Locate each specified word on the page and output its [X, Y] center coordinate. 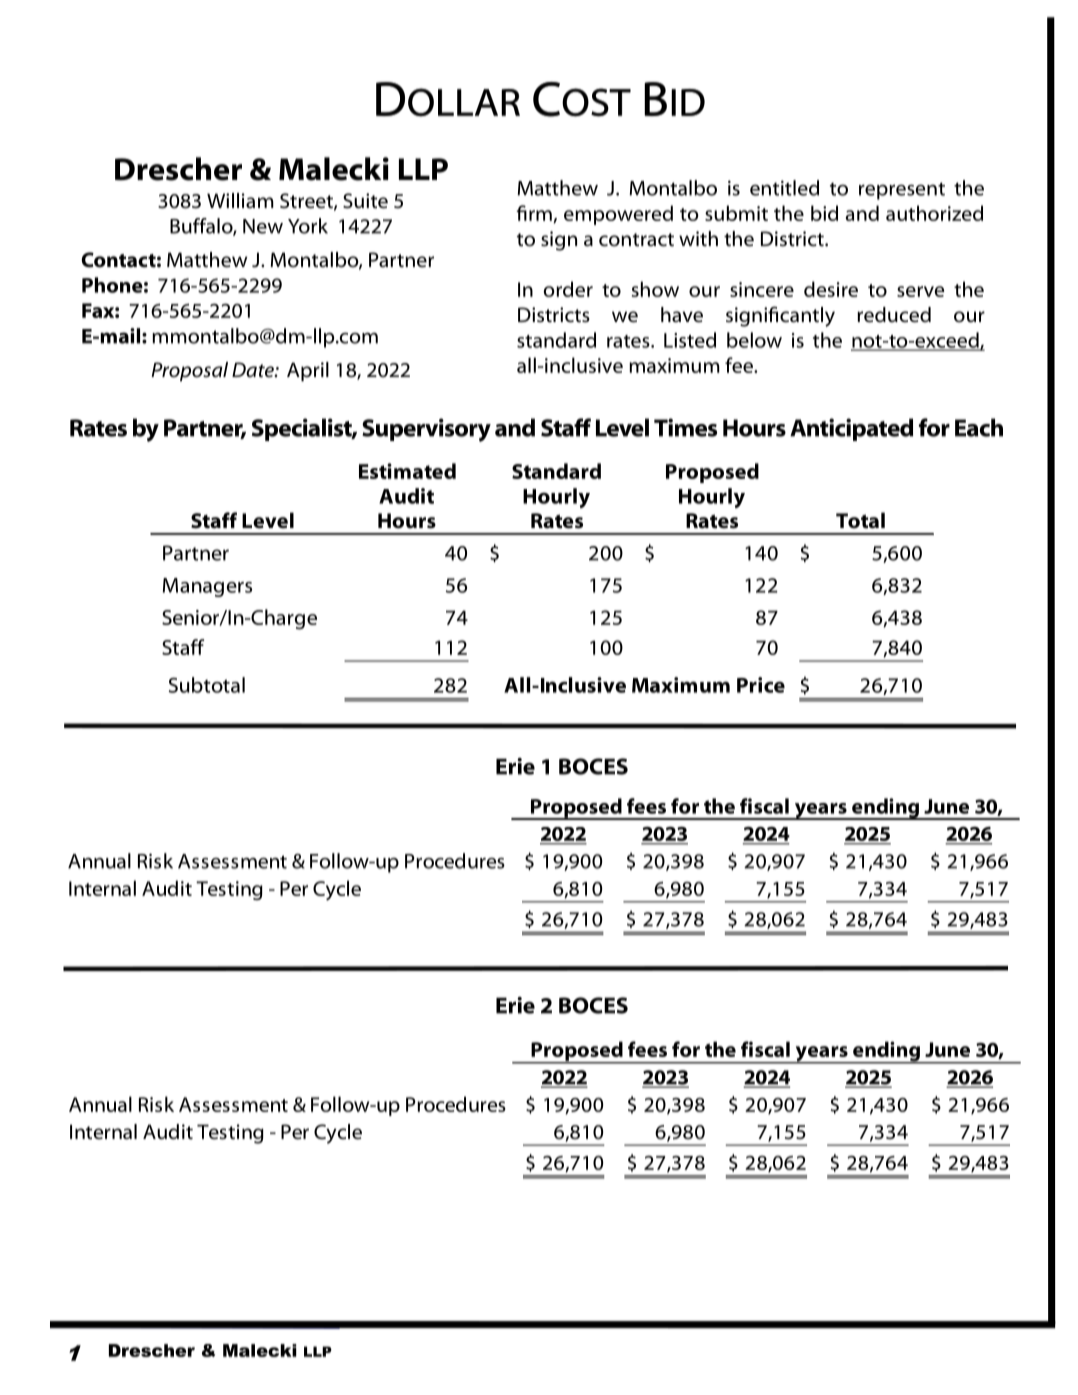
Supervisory [426, 430]
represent [902, 191]
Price [761, 685]
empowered [618, 215]
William [240, 200]
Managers [207, 587]
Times [685, 427]
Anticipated [851, 429]
